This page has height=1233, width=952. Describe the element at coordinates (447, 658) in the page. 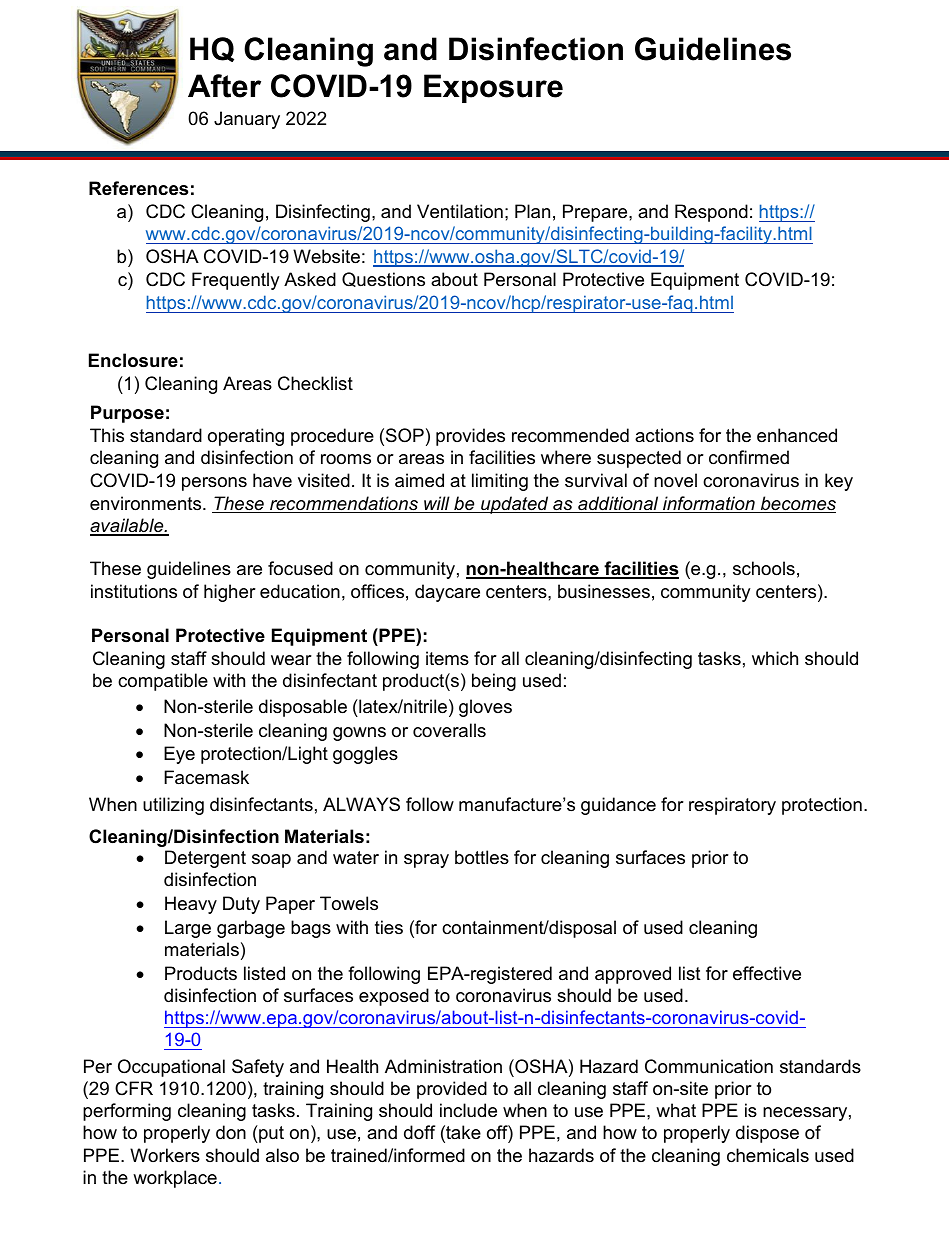

I see `items` at that location.
